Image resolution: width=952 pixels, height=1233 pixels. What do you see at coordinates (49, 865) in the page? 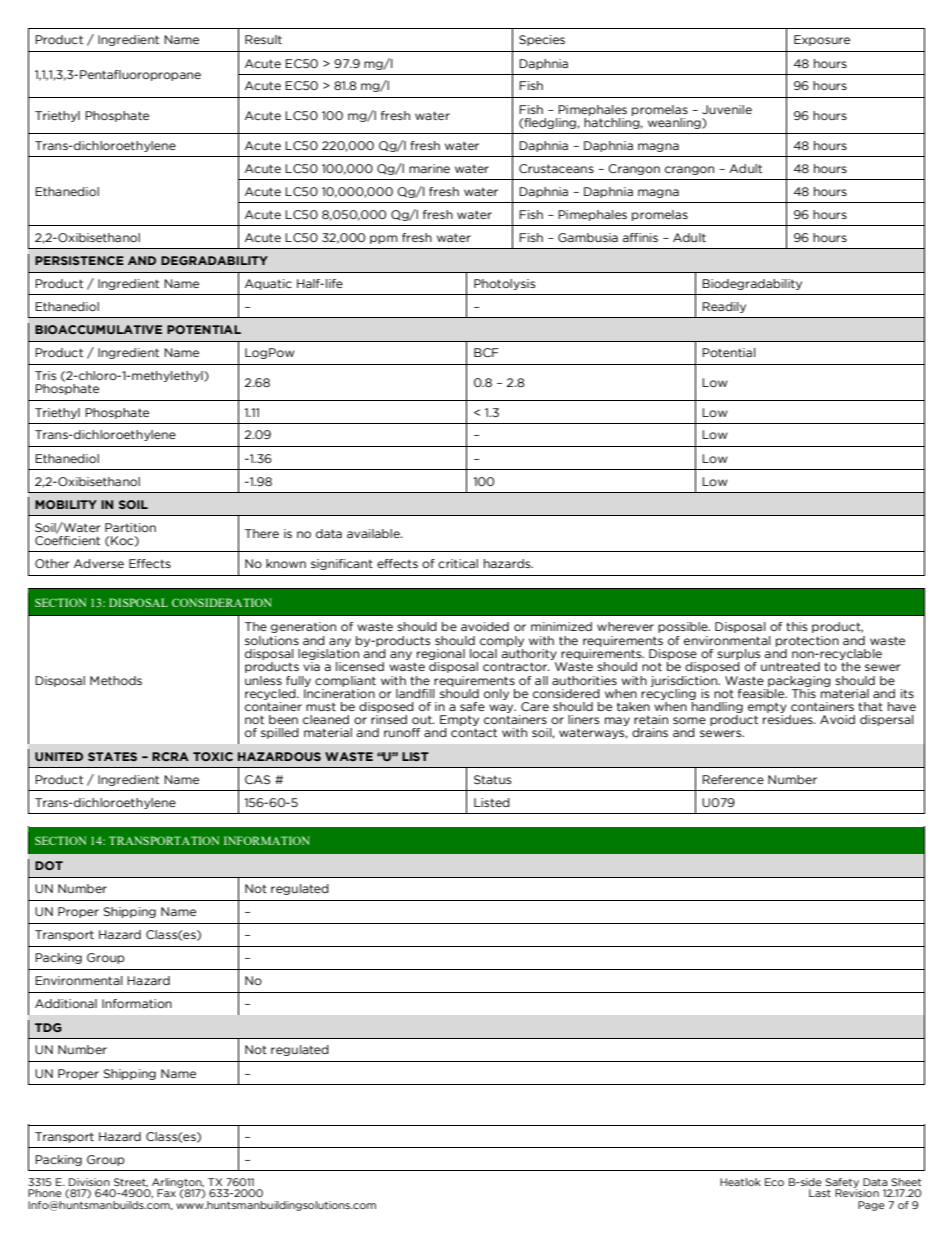
I see `DOT` at bounding box center [49, 865].
